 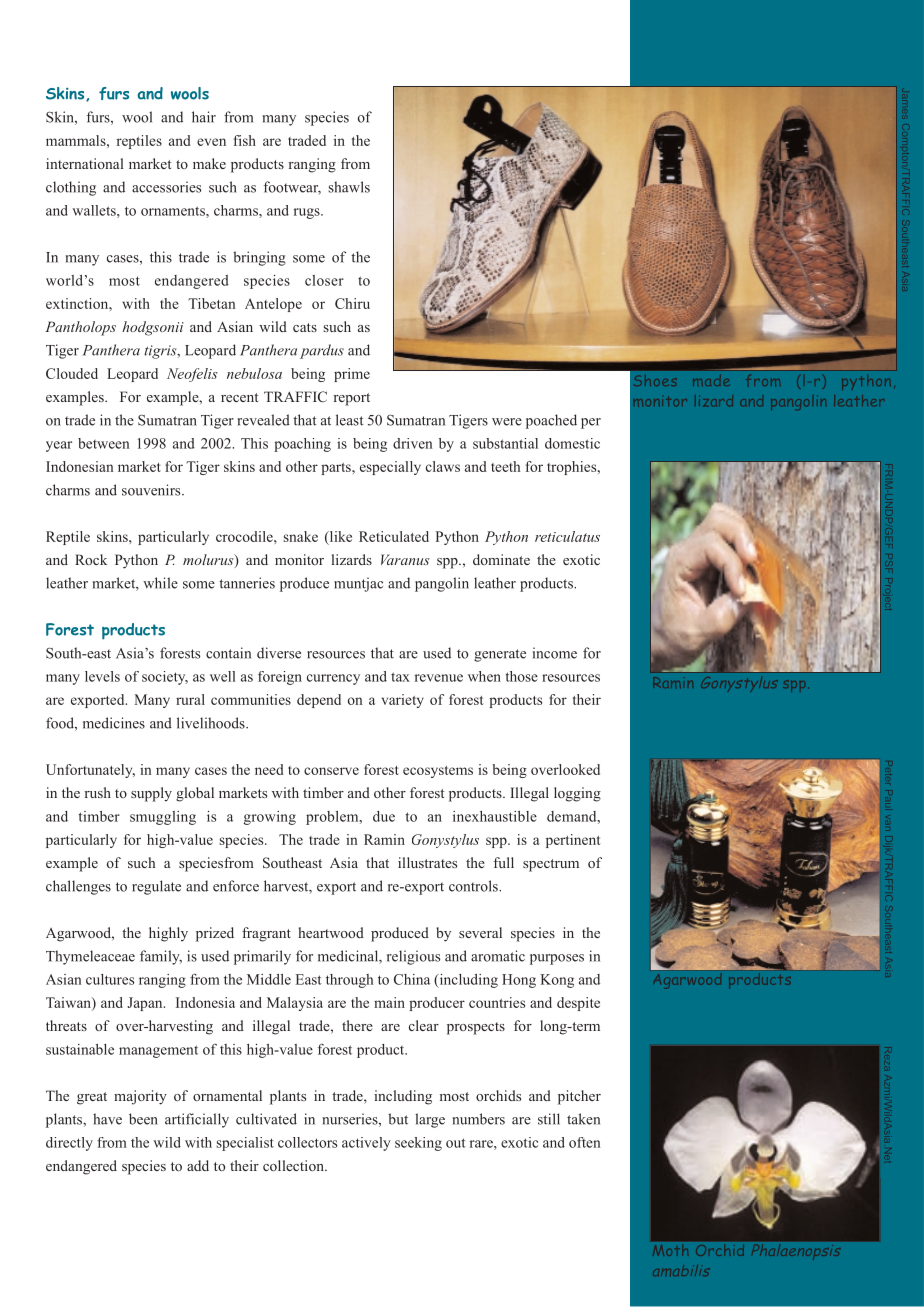 I want to click on international, so click(x=85, y=163).
